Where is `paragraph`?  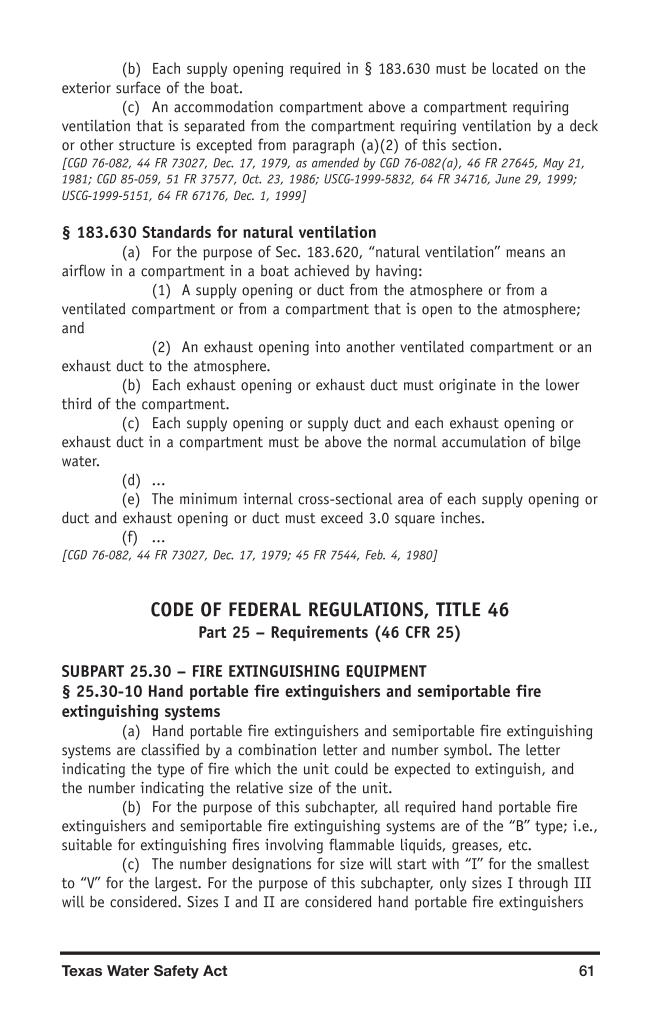
paragraph is located at coordinates (323, 146).
